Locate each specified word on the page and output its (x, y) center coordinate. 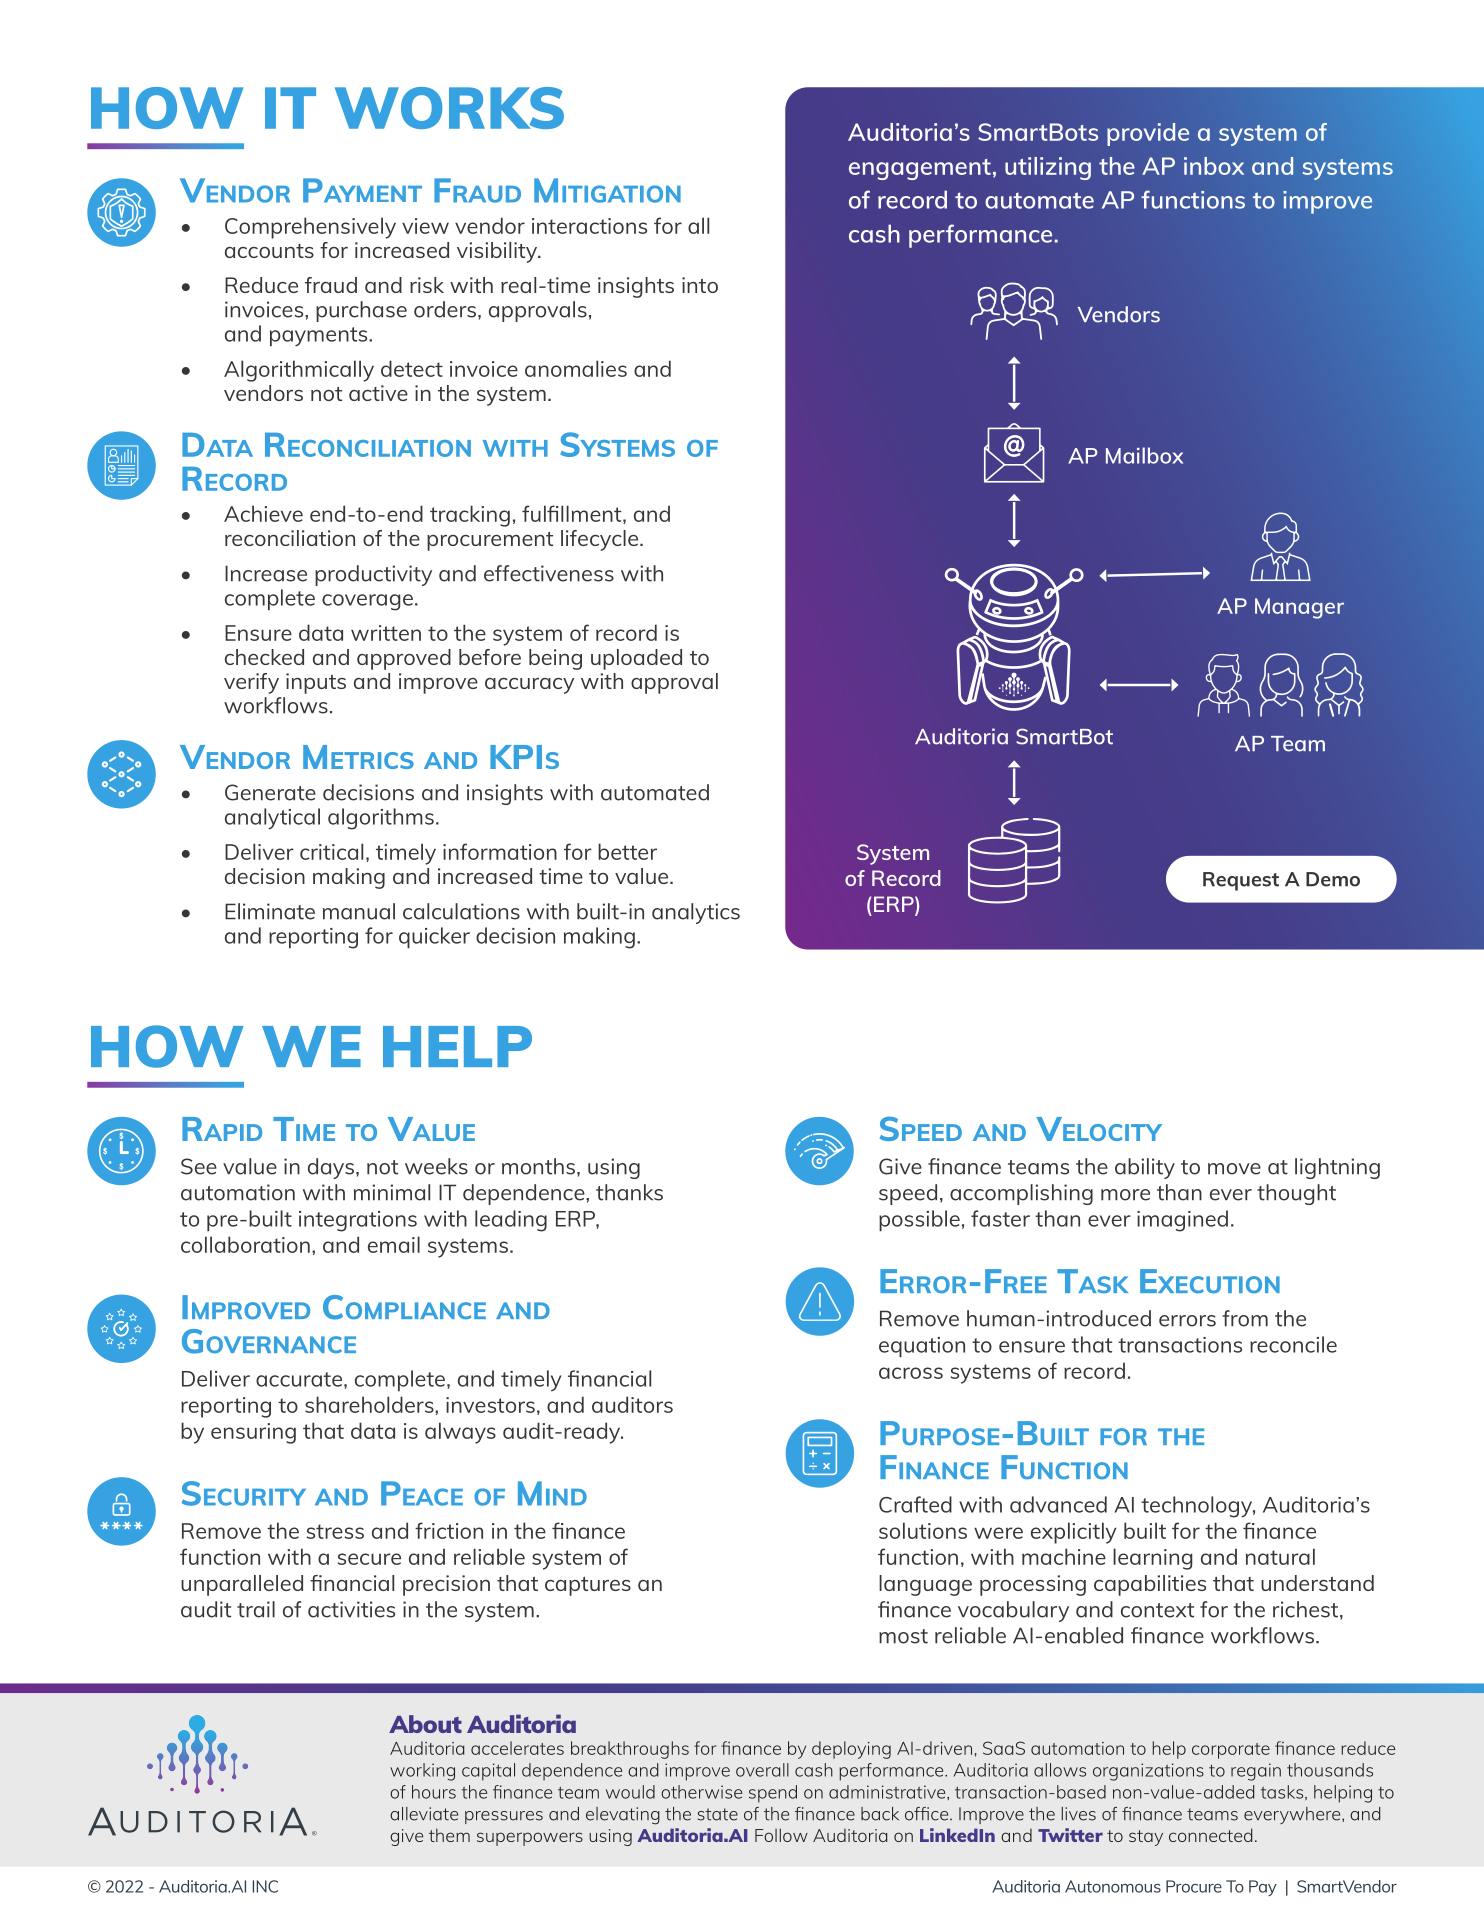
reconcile (1293, 1344)
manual (359, 911)
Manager (1299, 608)
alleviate (424, 1814)
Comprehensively (310, 228)
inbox (1214, 166)
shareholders (370, 1404)
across (911, 1373)
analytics (696, 913)
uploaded (636, 659)
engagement (920, 169)
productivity (373, 575)
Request (1241, 881)
